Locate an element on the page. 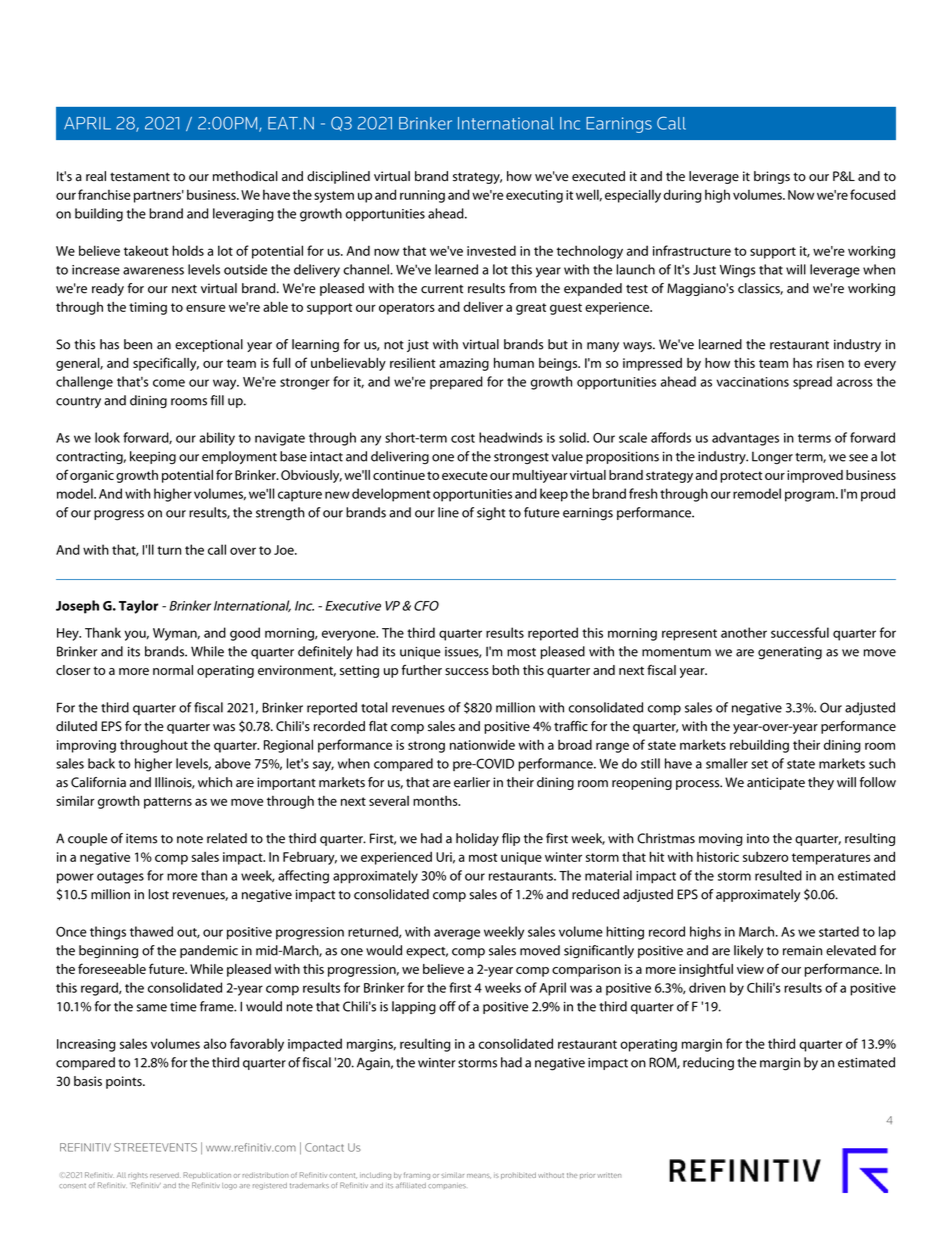 The height and width of the image is (1233, 952). generating is located at coordinates (790, 653).
